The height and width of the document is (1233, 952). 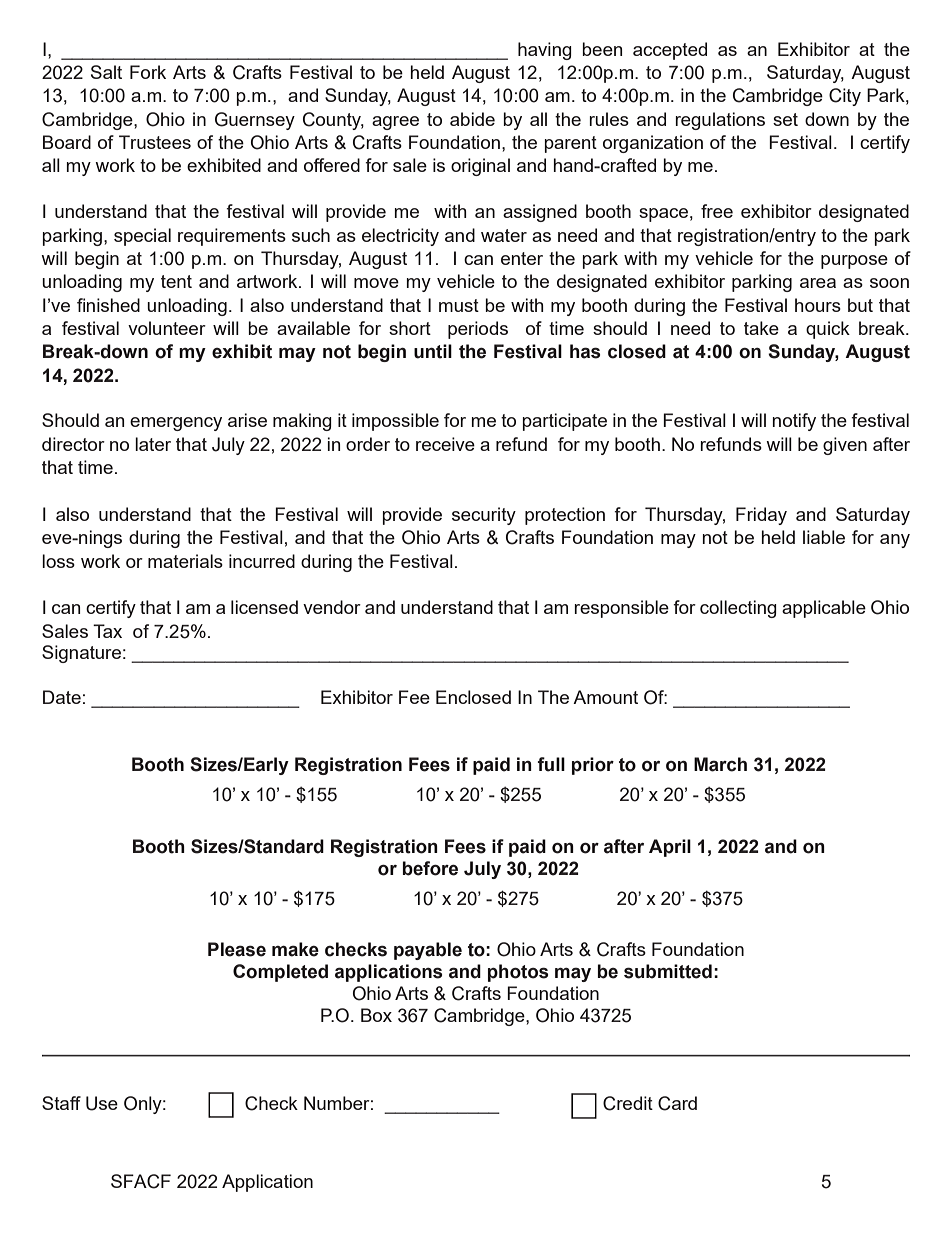 What do you see at coordinates (824, 609) in the document?
I see `applicable` at bounding box center [824, 609].
